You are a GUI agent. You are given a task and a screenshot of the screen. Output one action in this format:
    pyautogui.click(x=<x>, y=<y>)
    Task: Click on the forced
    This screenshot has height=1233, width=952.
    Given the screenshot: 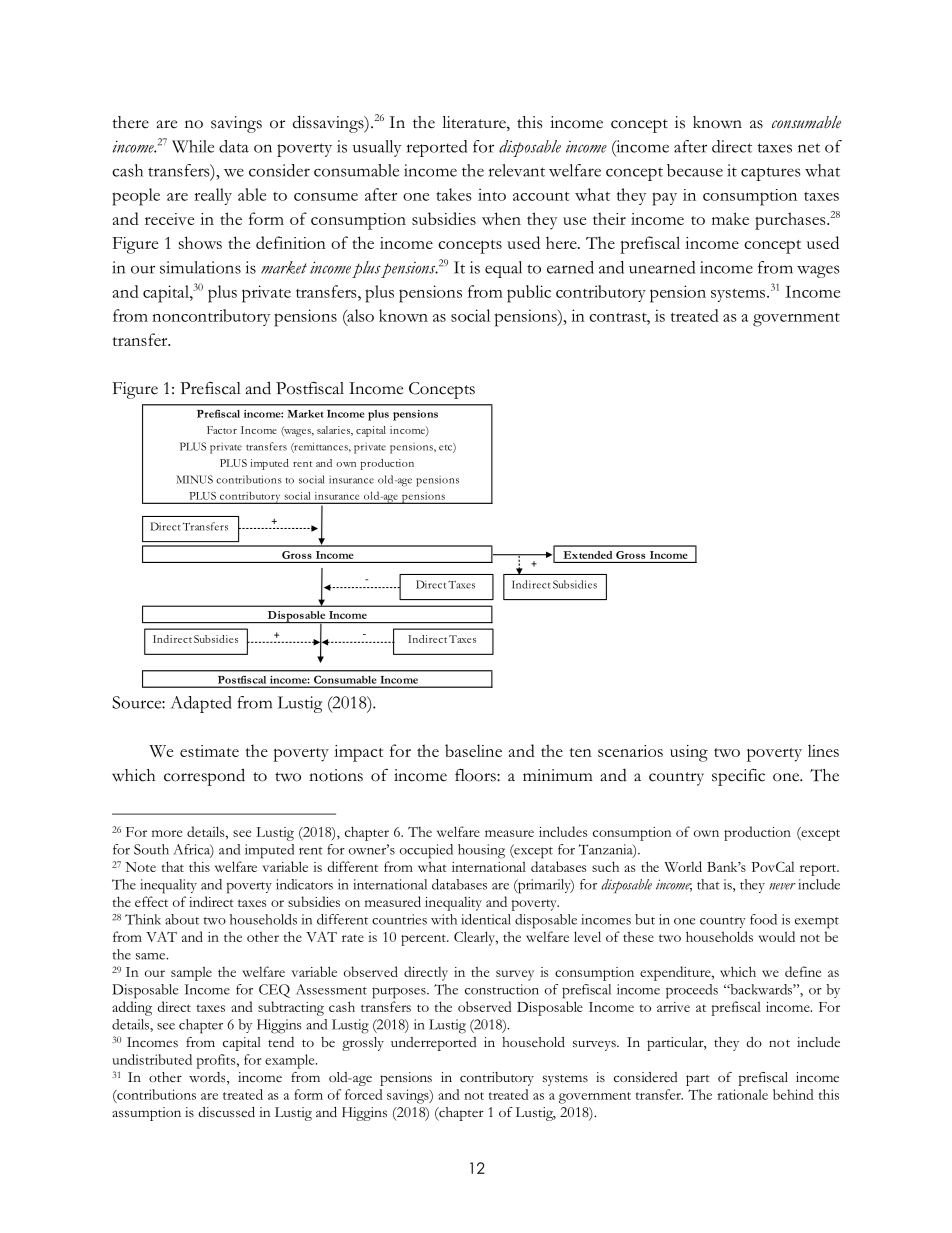 What is the action you would take?
    pyautogui.click(x=363, y=1094)
